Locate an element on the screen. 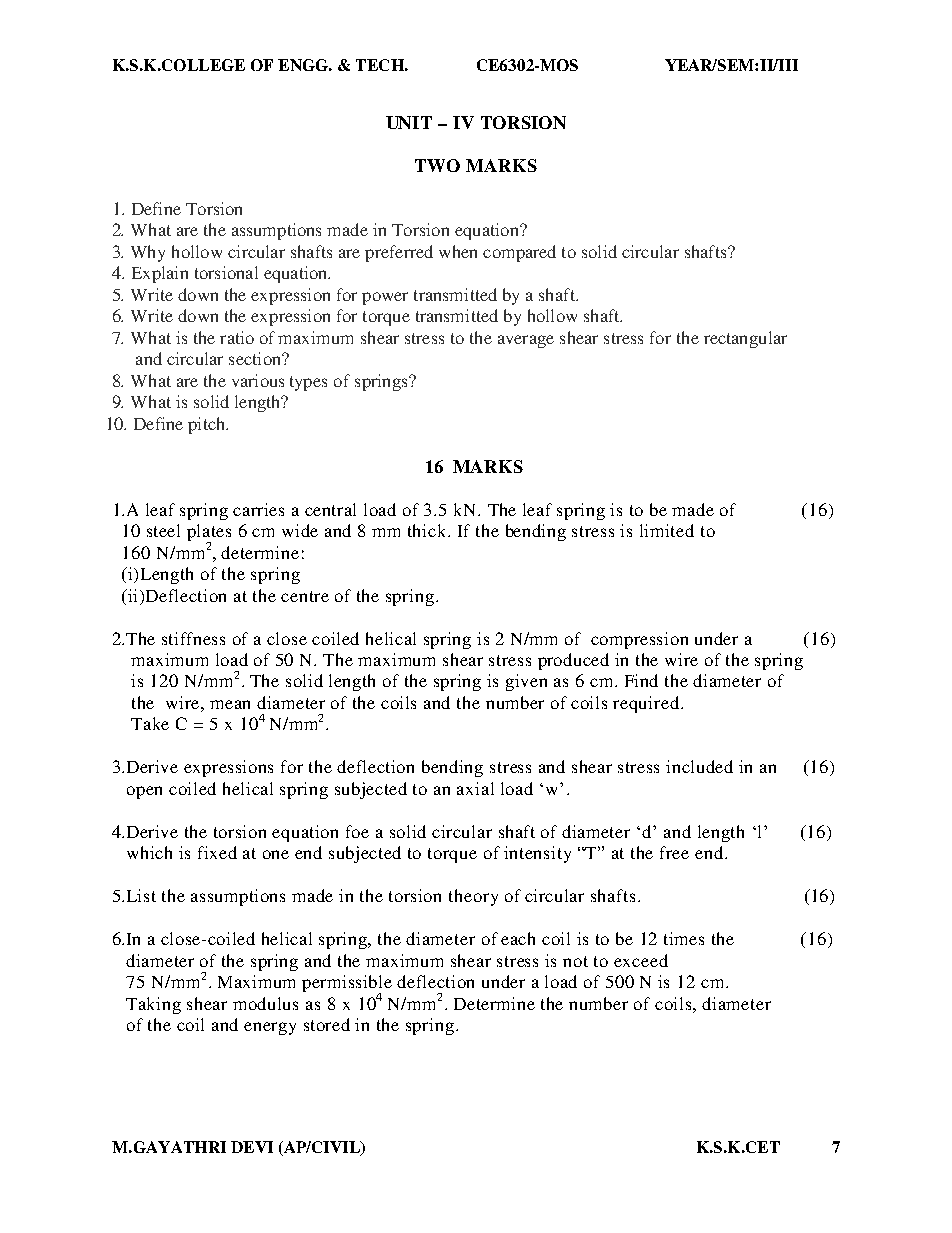 This screenshot has height=1233, width=952. limited is located at coordinates (667, 530).
